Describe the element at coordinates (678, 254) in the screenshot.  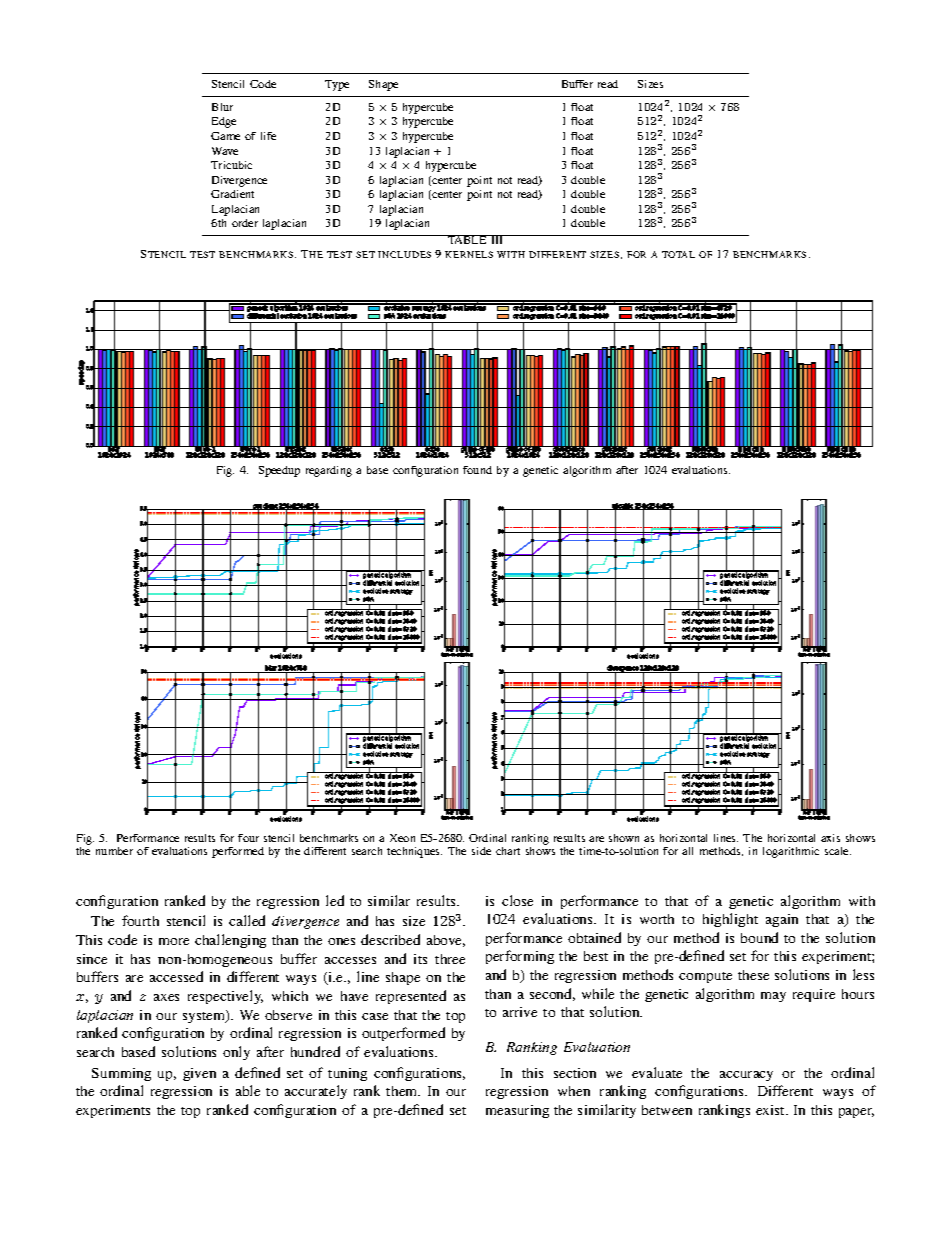
I see `TOTAL` at that location.
